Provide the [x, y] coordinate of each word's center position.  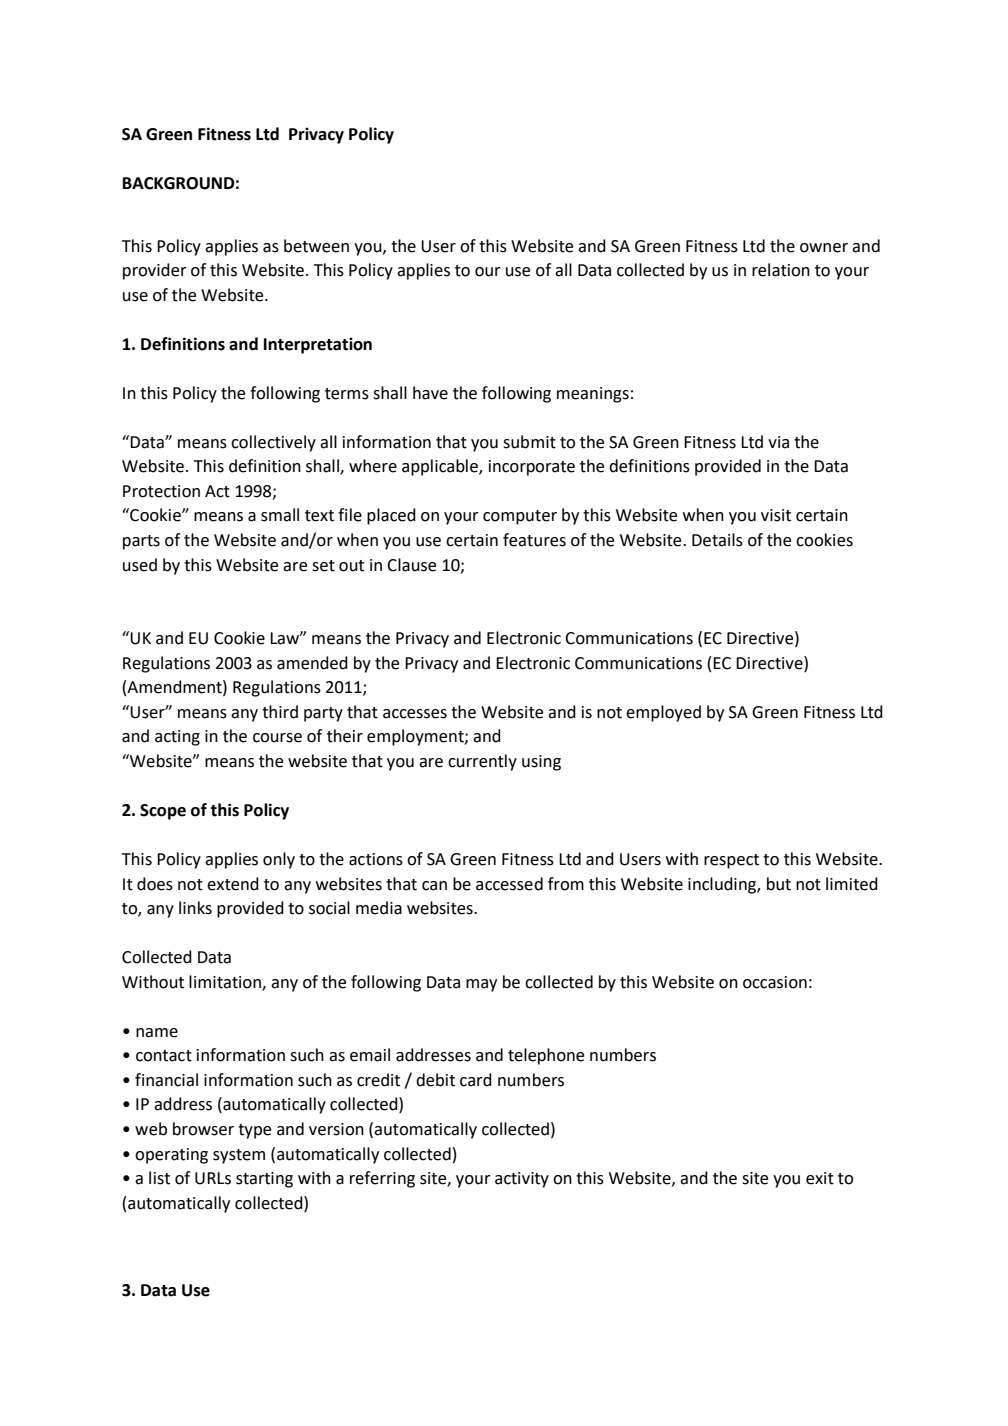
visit [776, 515]
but [779, 884]
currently [482, 762]
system [239, 1156]
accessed [509, 884]
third [280, 712]
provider [155, 271]
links [195, 908]
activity [522, 1180]
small [280, 515]
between [316, 246]
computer [520, 517]
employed [663, 713]
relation [781, 270]
